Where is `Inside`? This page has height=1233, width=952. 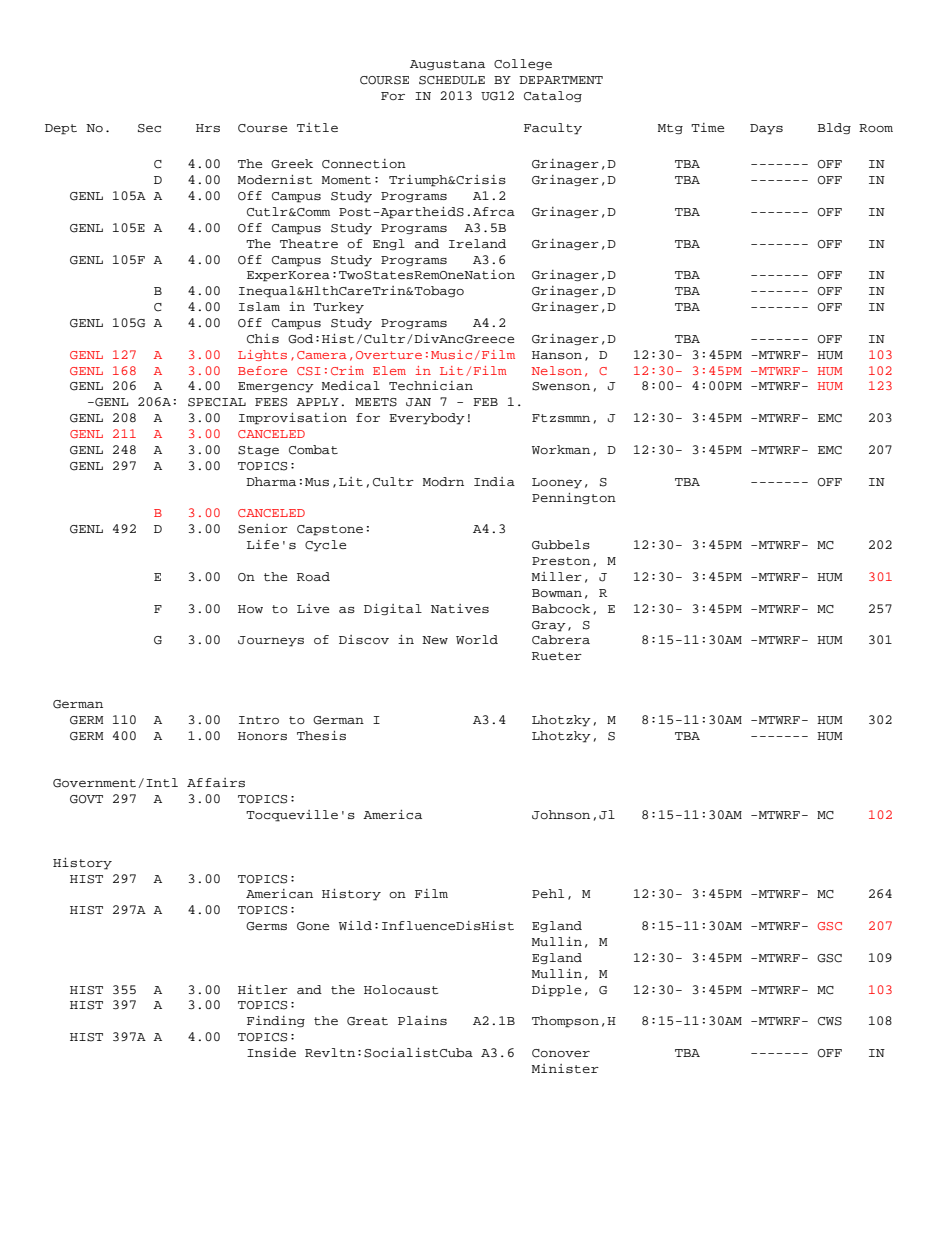 Inside is located at coordinates (271, 1052).
